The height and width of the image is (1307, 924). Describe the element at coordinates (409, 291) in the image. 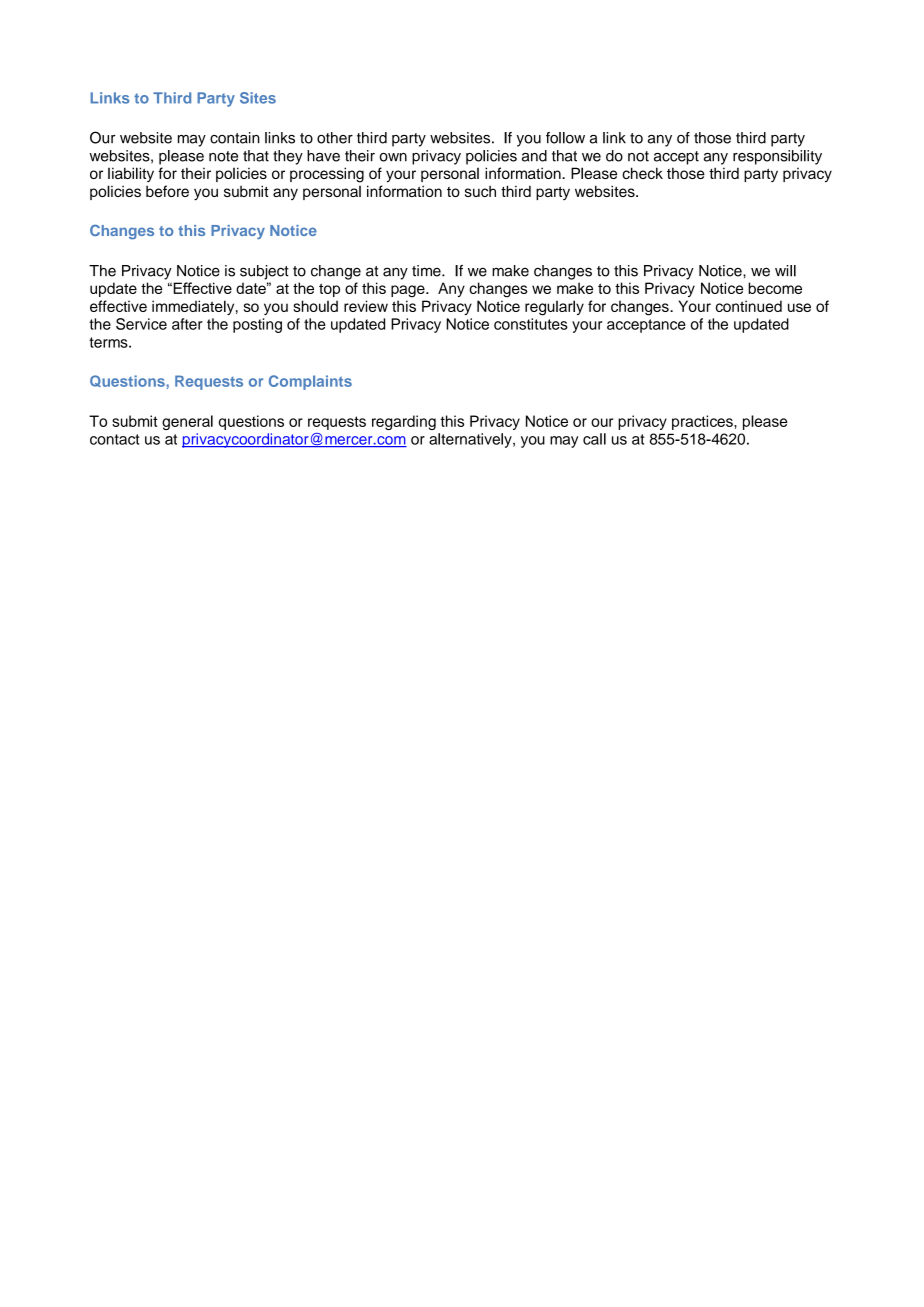

I see `page` at that location.
